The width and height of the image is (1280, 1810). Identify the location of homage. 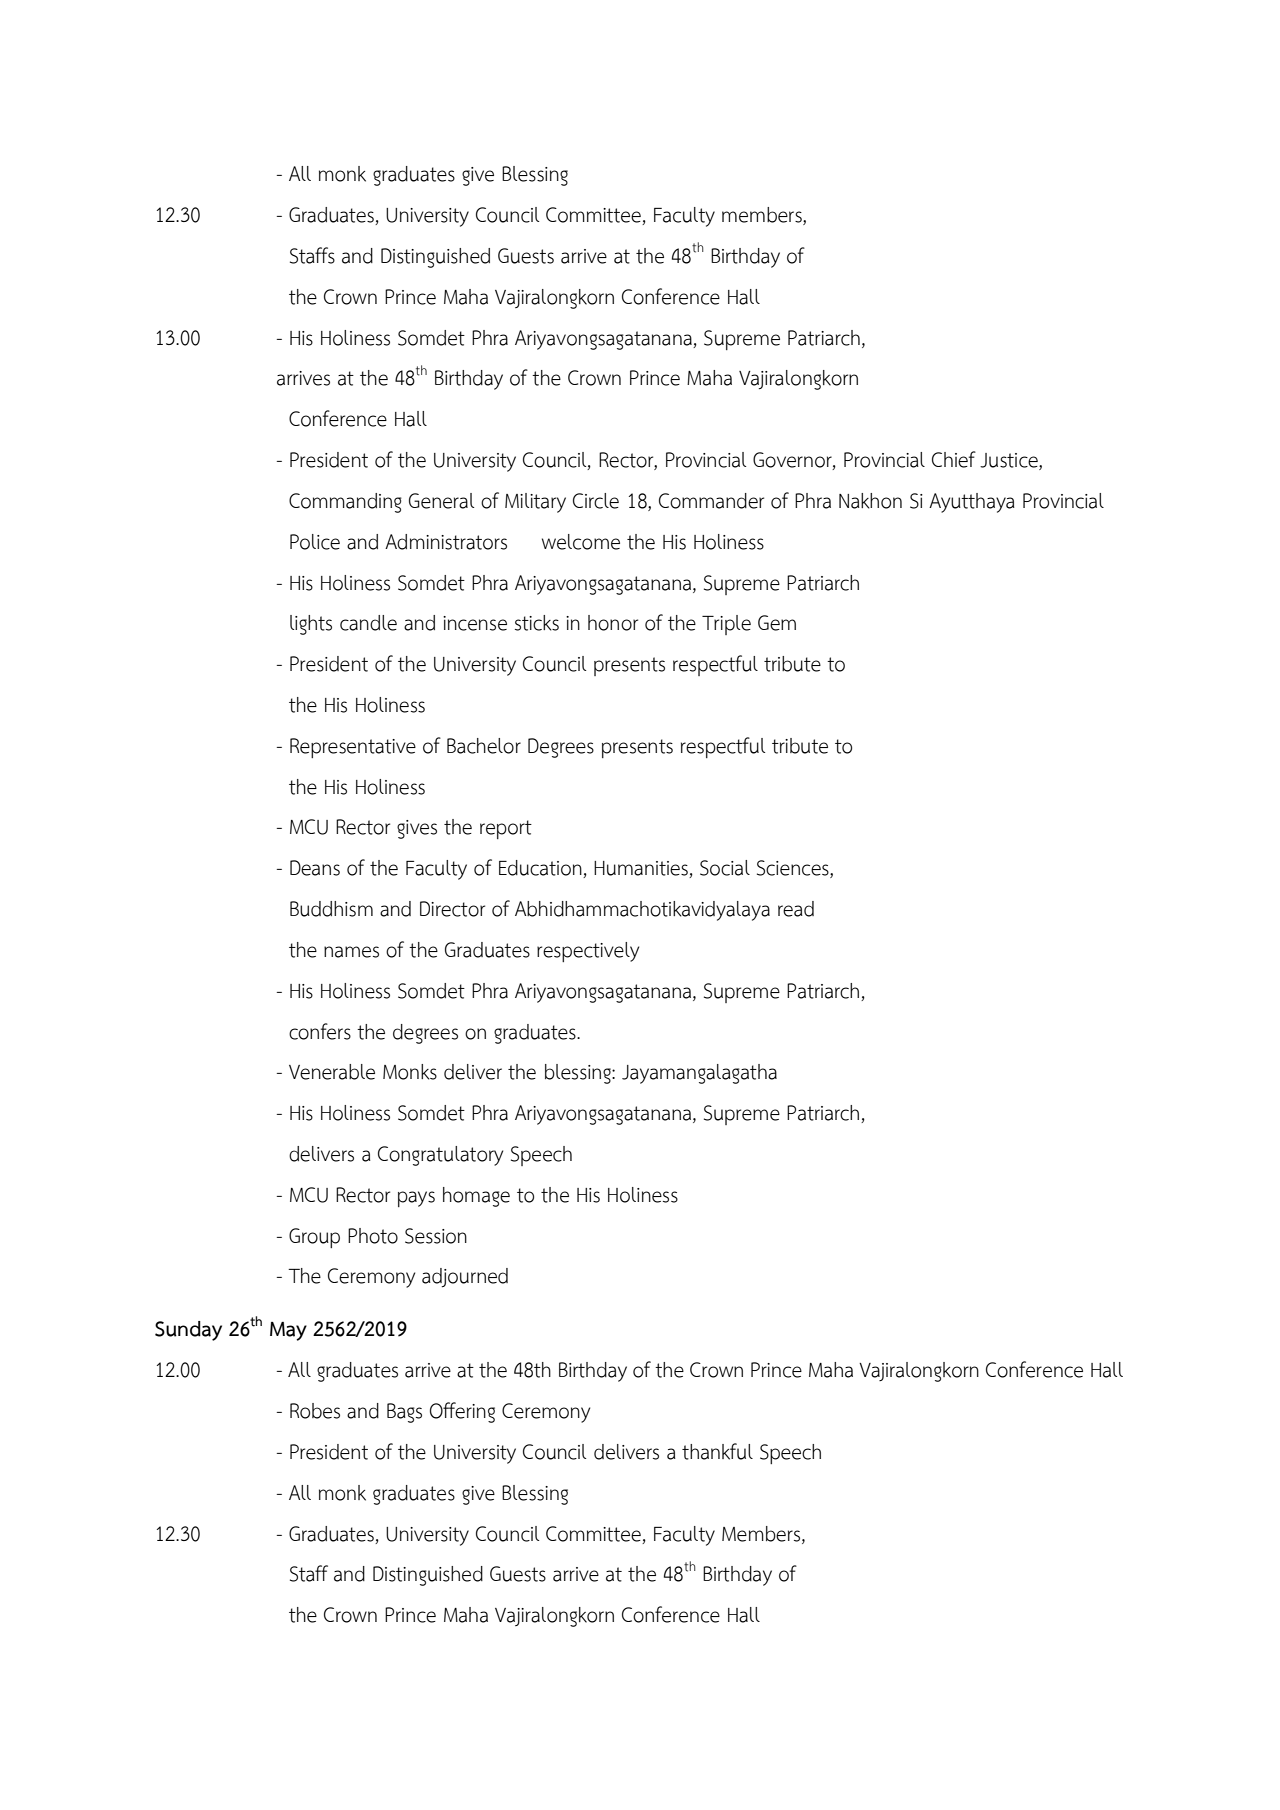
(476, 1197).
